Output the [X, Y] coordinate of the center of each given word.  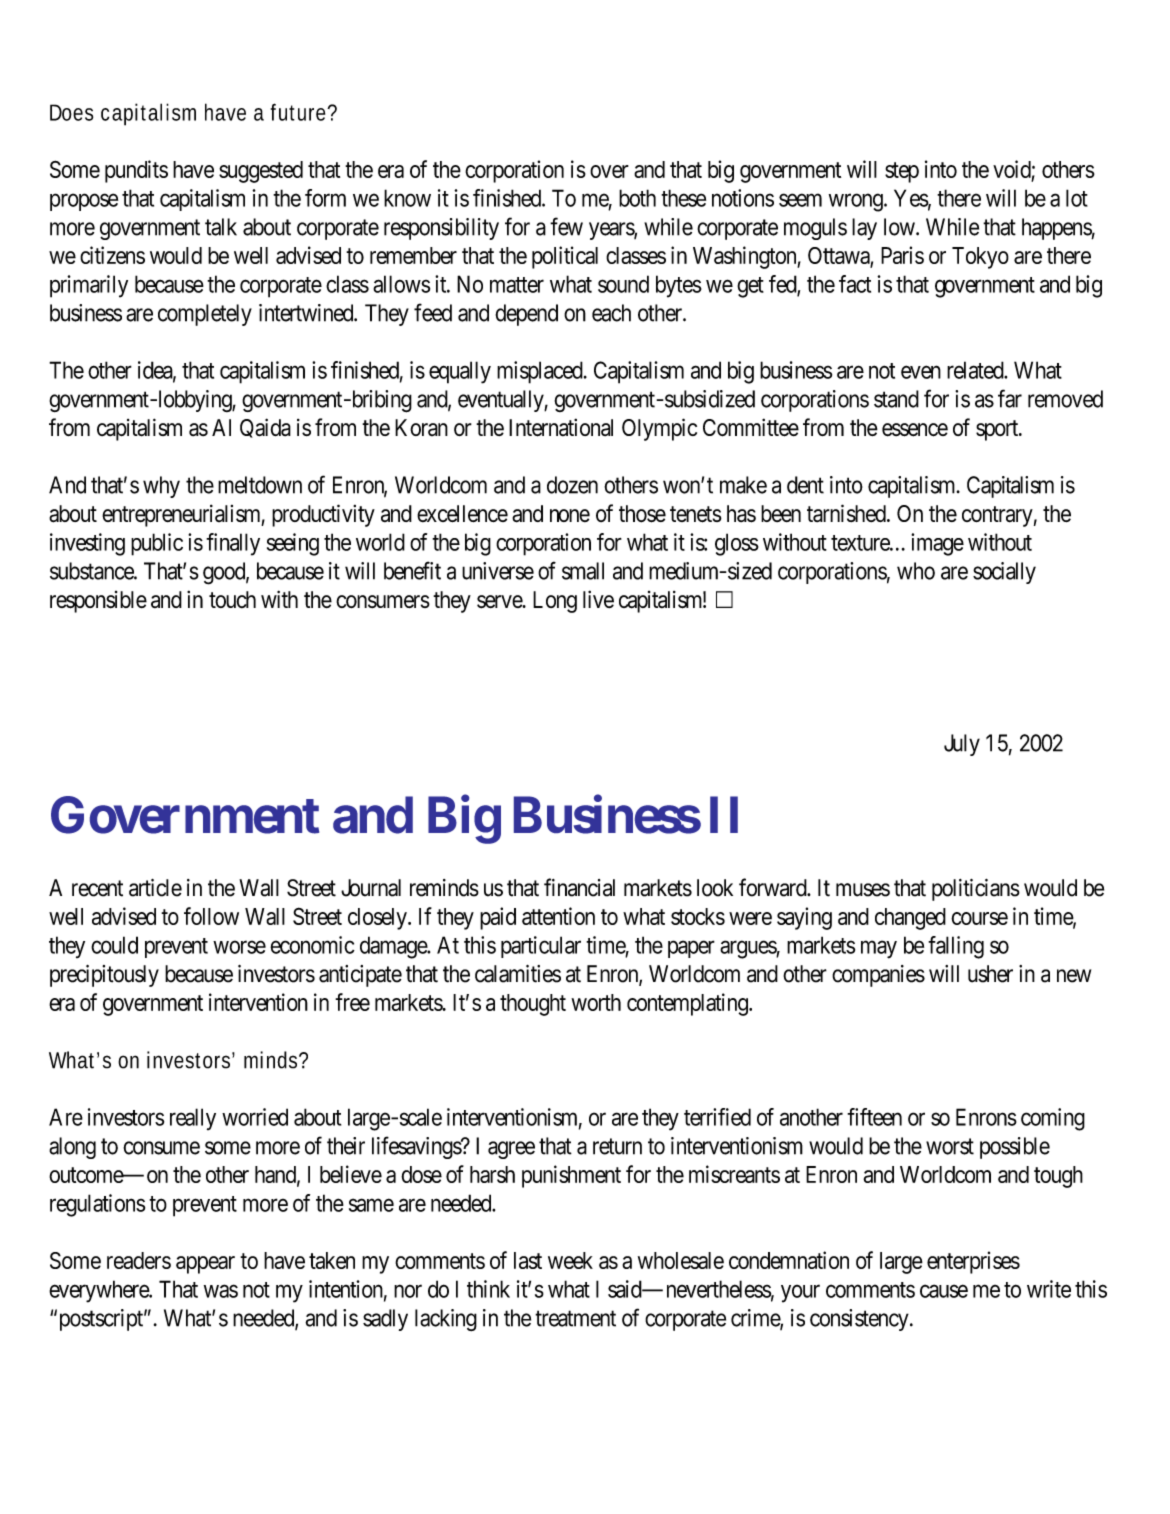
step [902, 172]
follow [211, 916]
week [570, 1260]
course [979, 918]
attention [558, 916]
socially [1004, 573]
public [157, 544]
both [637, 198]
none [570, 515]
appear [205, 1265]
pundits [136, 171]
